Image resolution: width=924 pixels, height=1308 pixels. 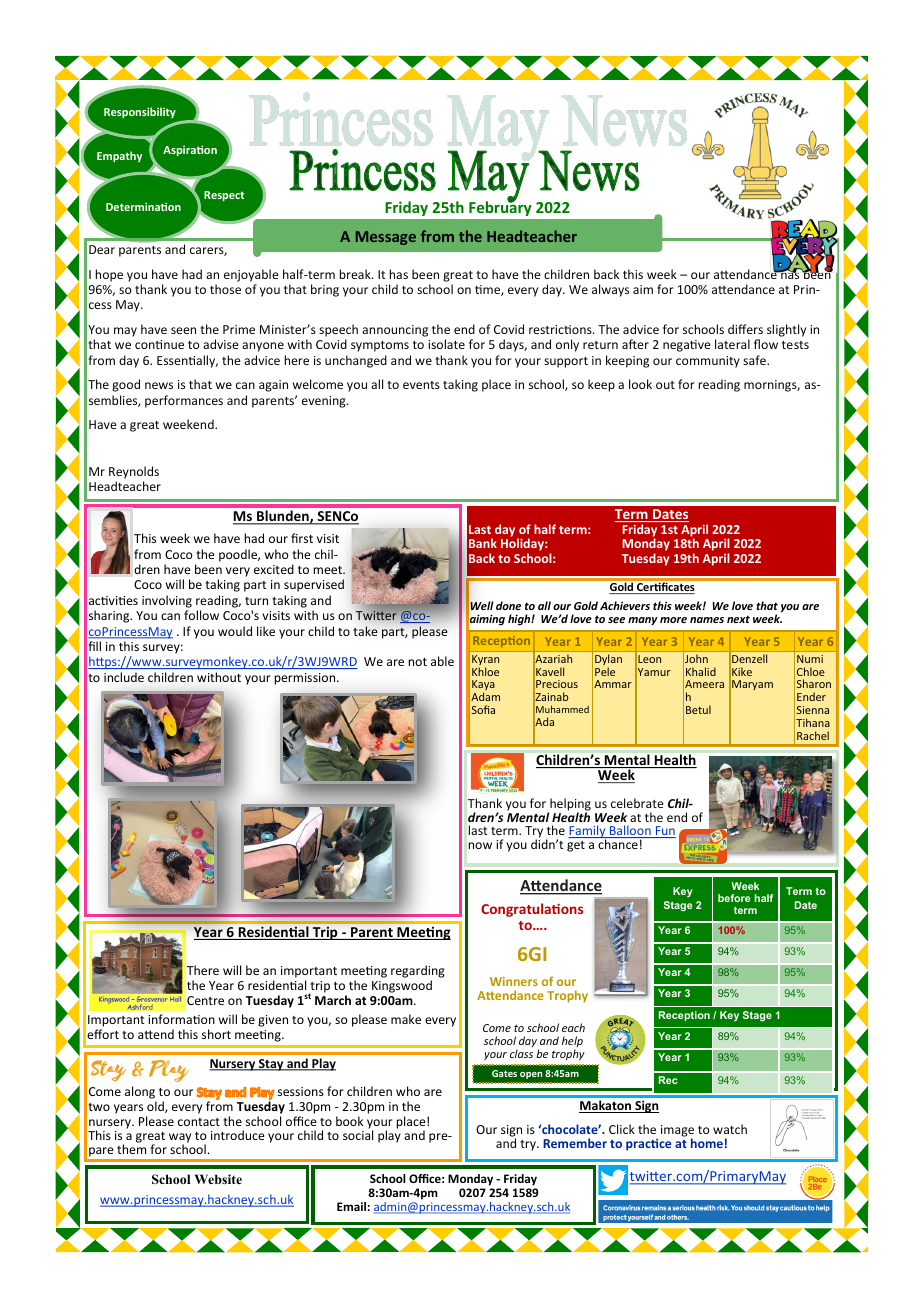 What do you see at coordinates (504, 1073) in the document?
I see `Gates` at bounding box center [504, 1073].
